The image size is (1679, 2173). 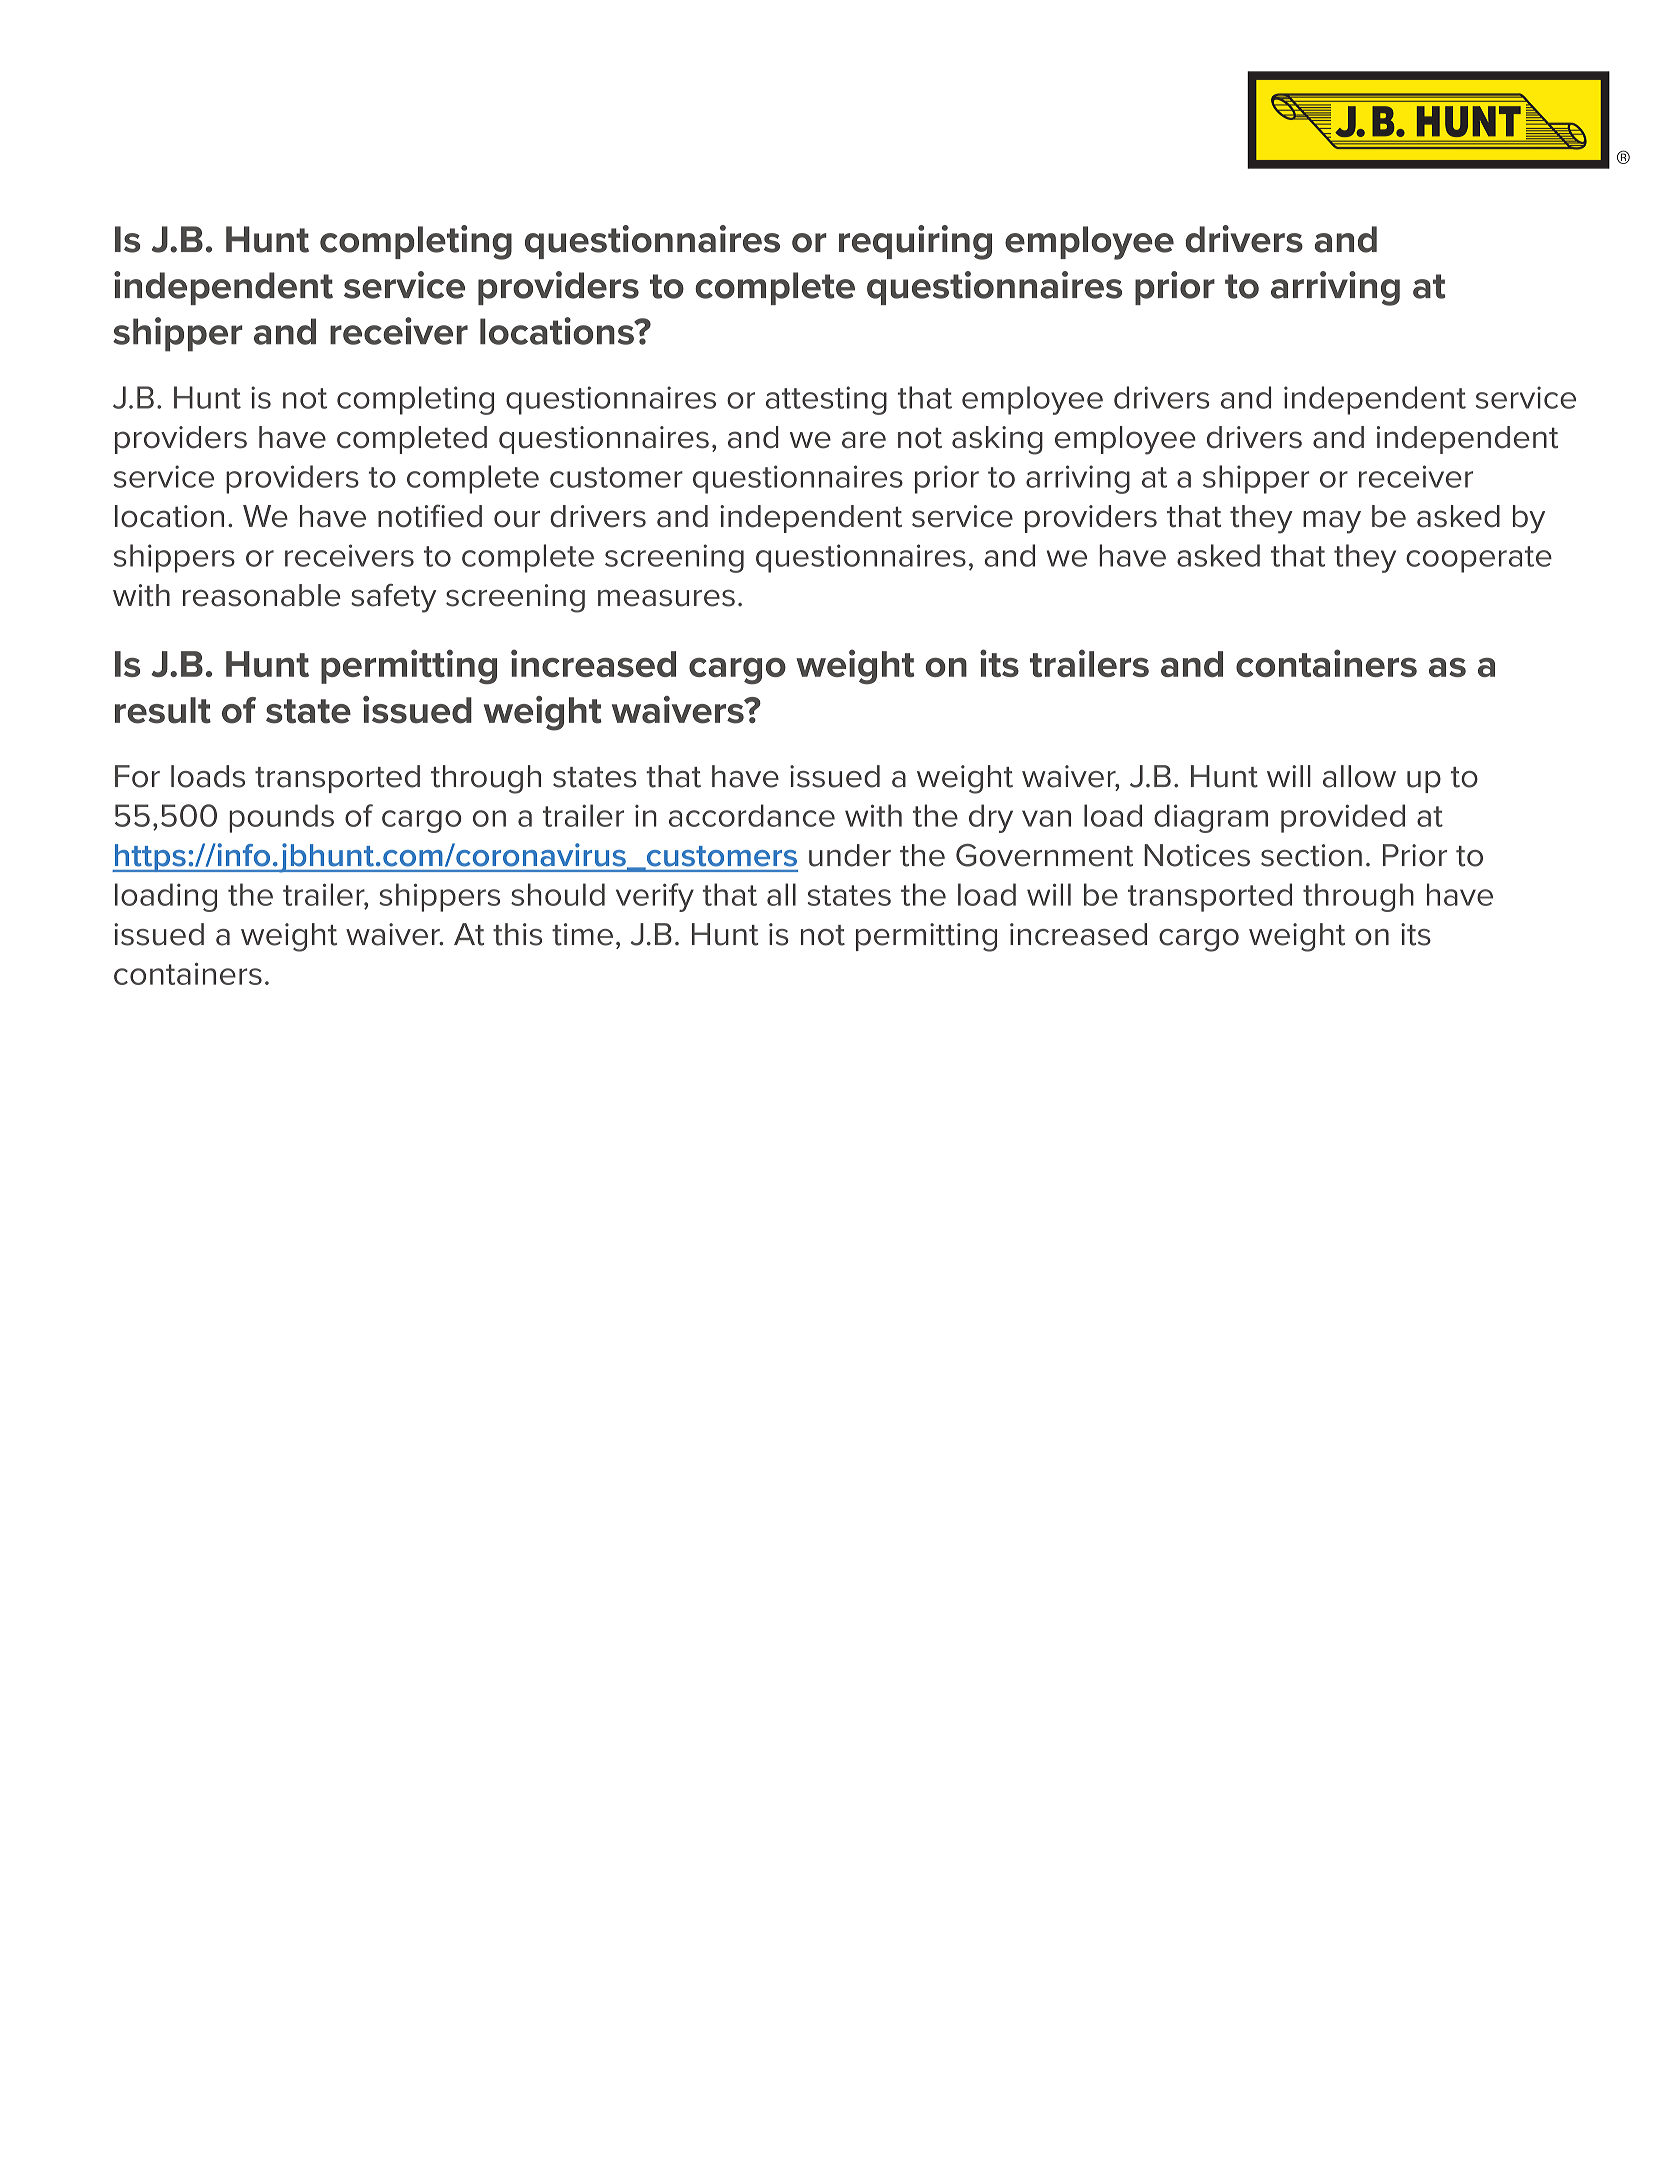 I want to click on are, so click(x=864, y=440).
